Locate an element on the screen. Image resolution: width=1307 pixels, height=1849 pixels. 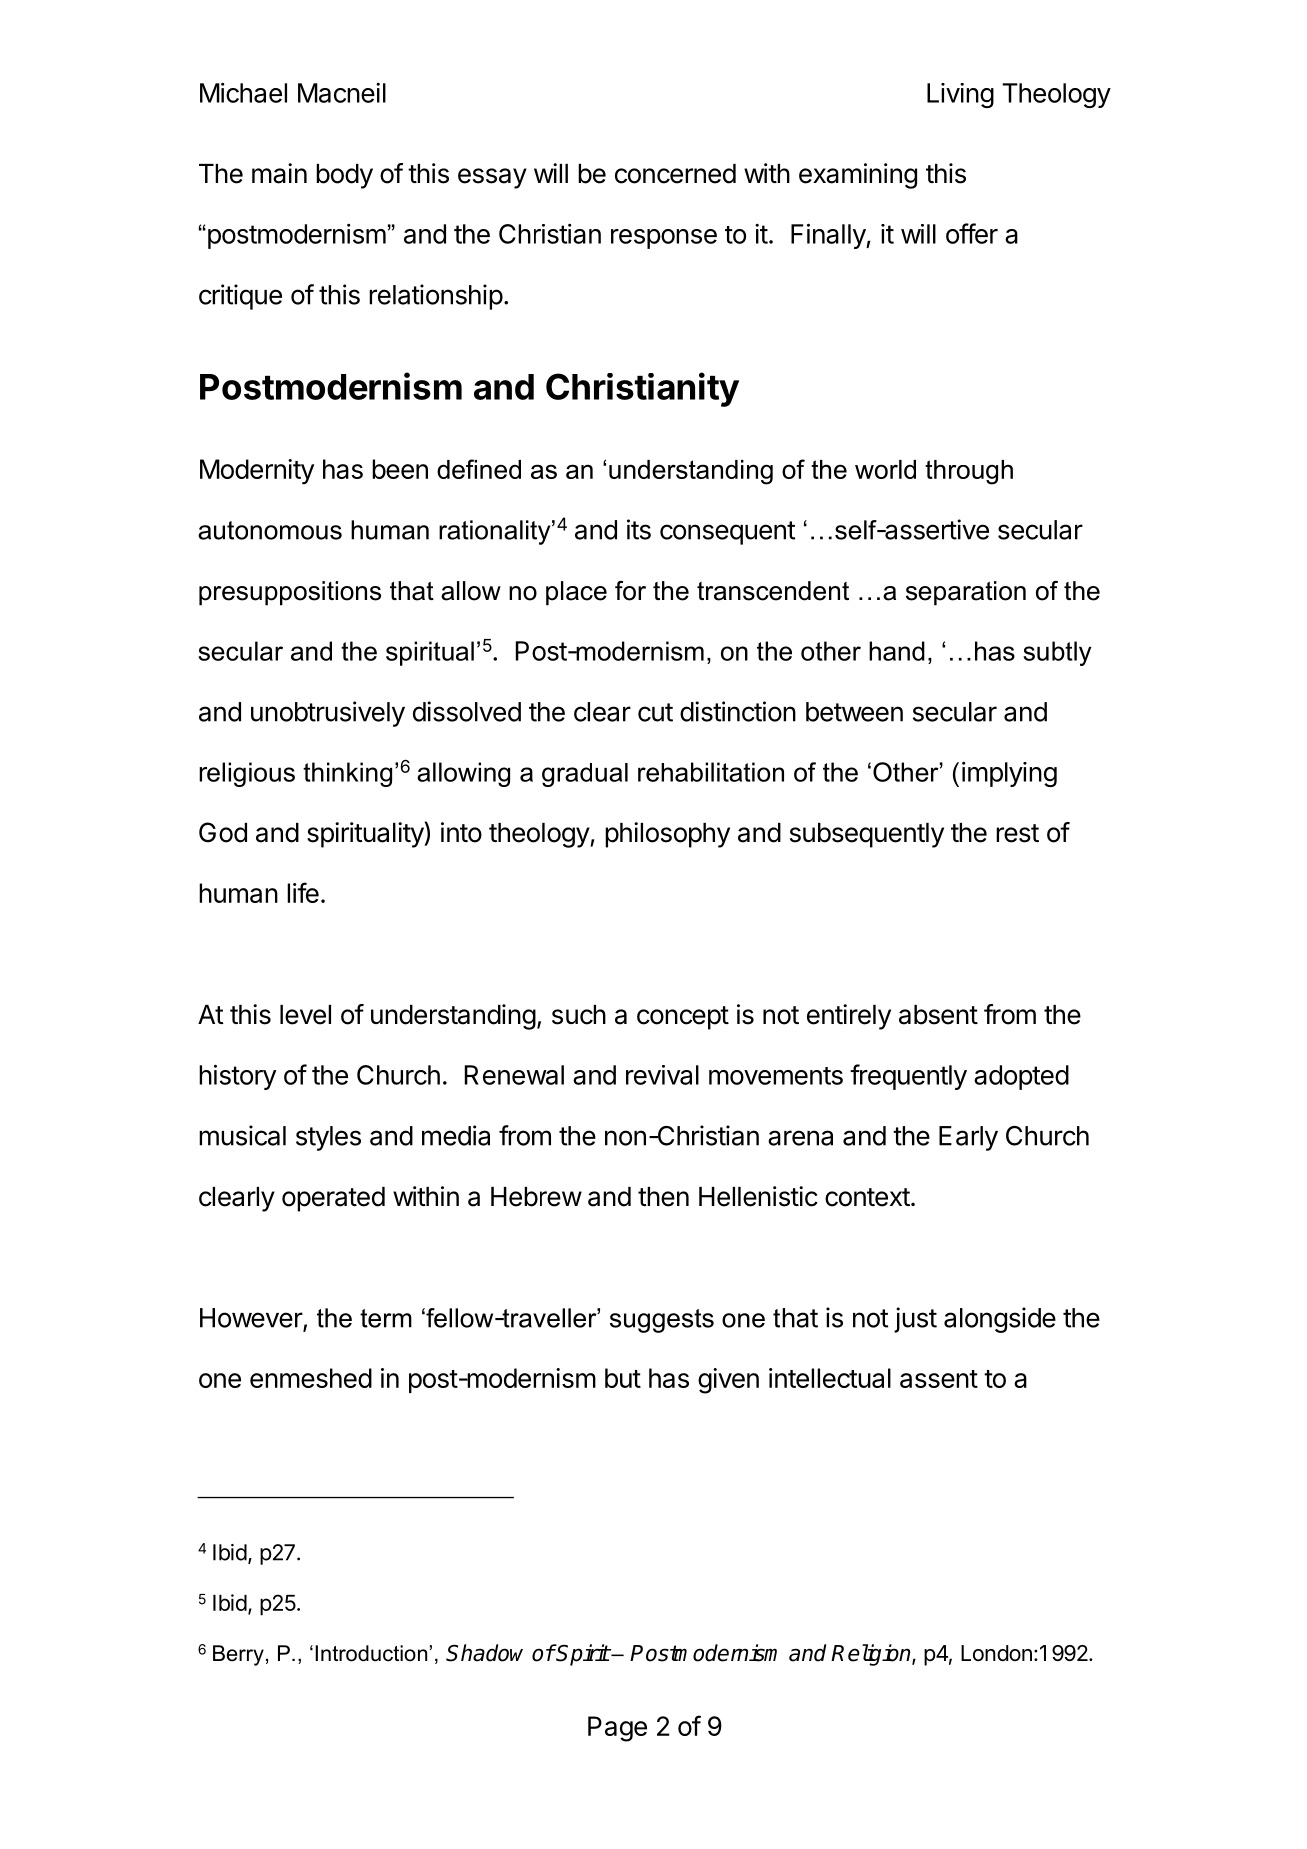
hand is located at coordinates (897, 651).
